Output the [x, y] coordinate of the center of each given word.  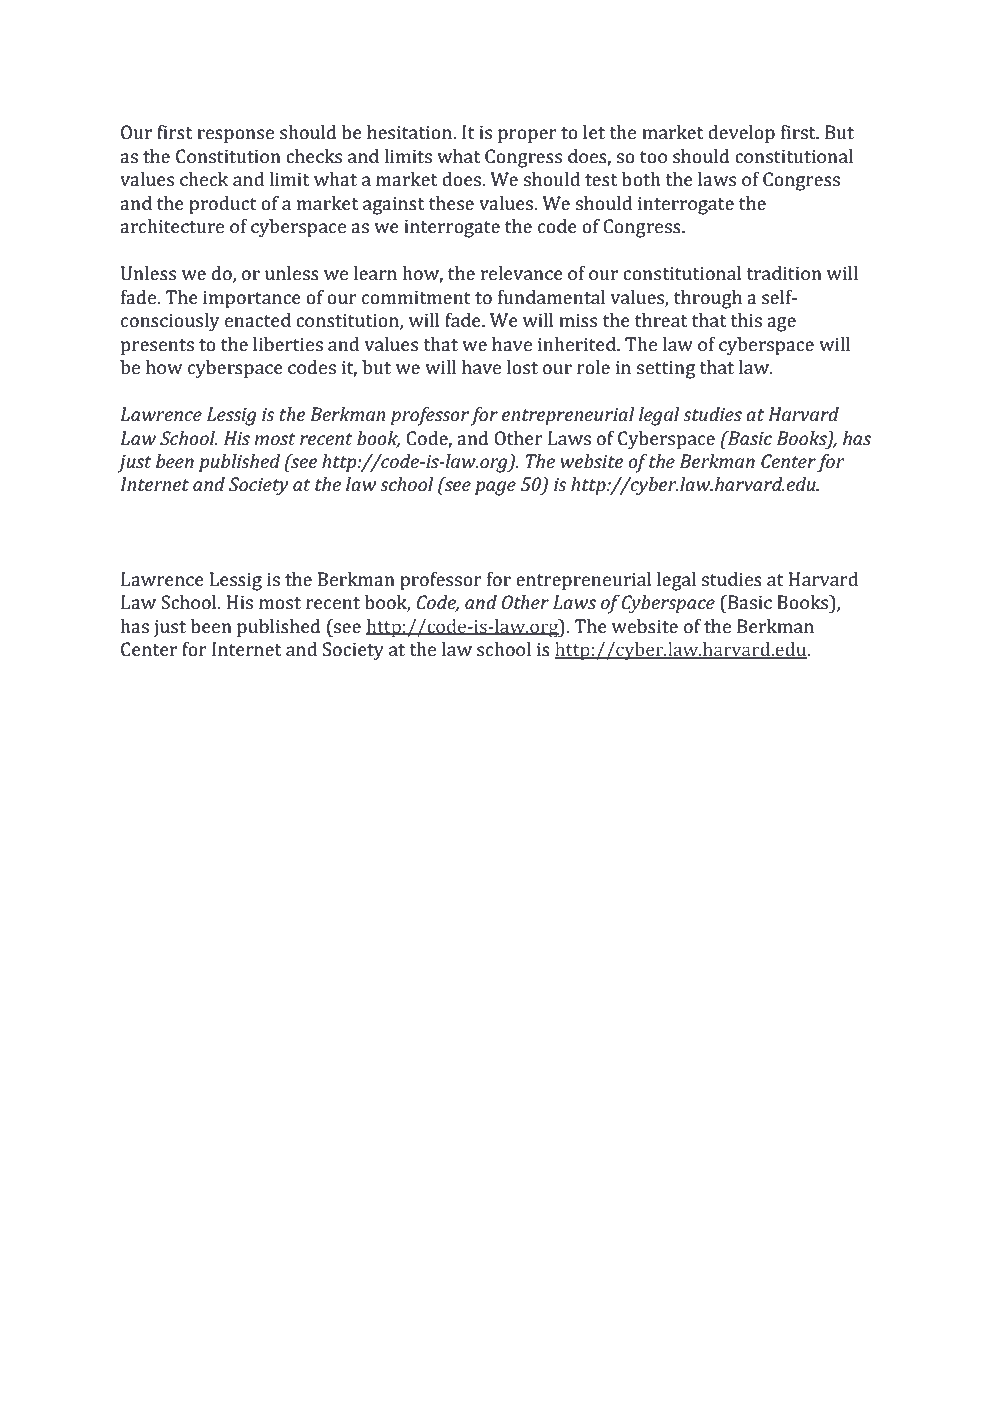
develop [741, 134]
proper [527, 136]
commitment [416, 297]
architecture [172, 226]
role [593, 367]
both [641, 179]
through [708, 299]
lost [522, 367]
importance [252, 299]
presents [157, 347]
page [495, 488]
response [235, 136]
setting [665, 369]
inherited [578, 344]
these [451, 203]
